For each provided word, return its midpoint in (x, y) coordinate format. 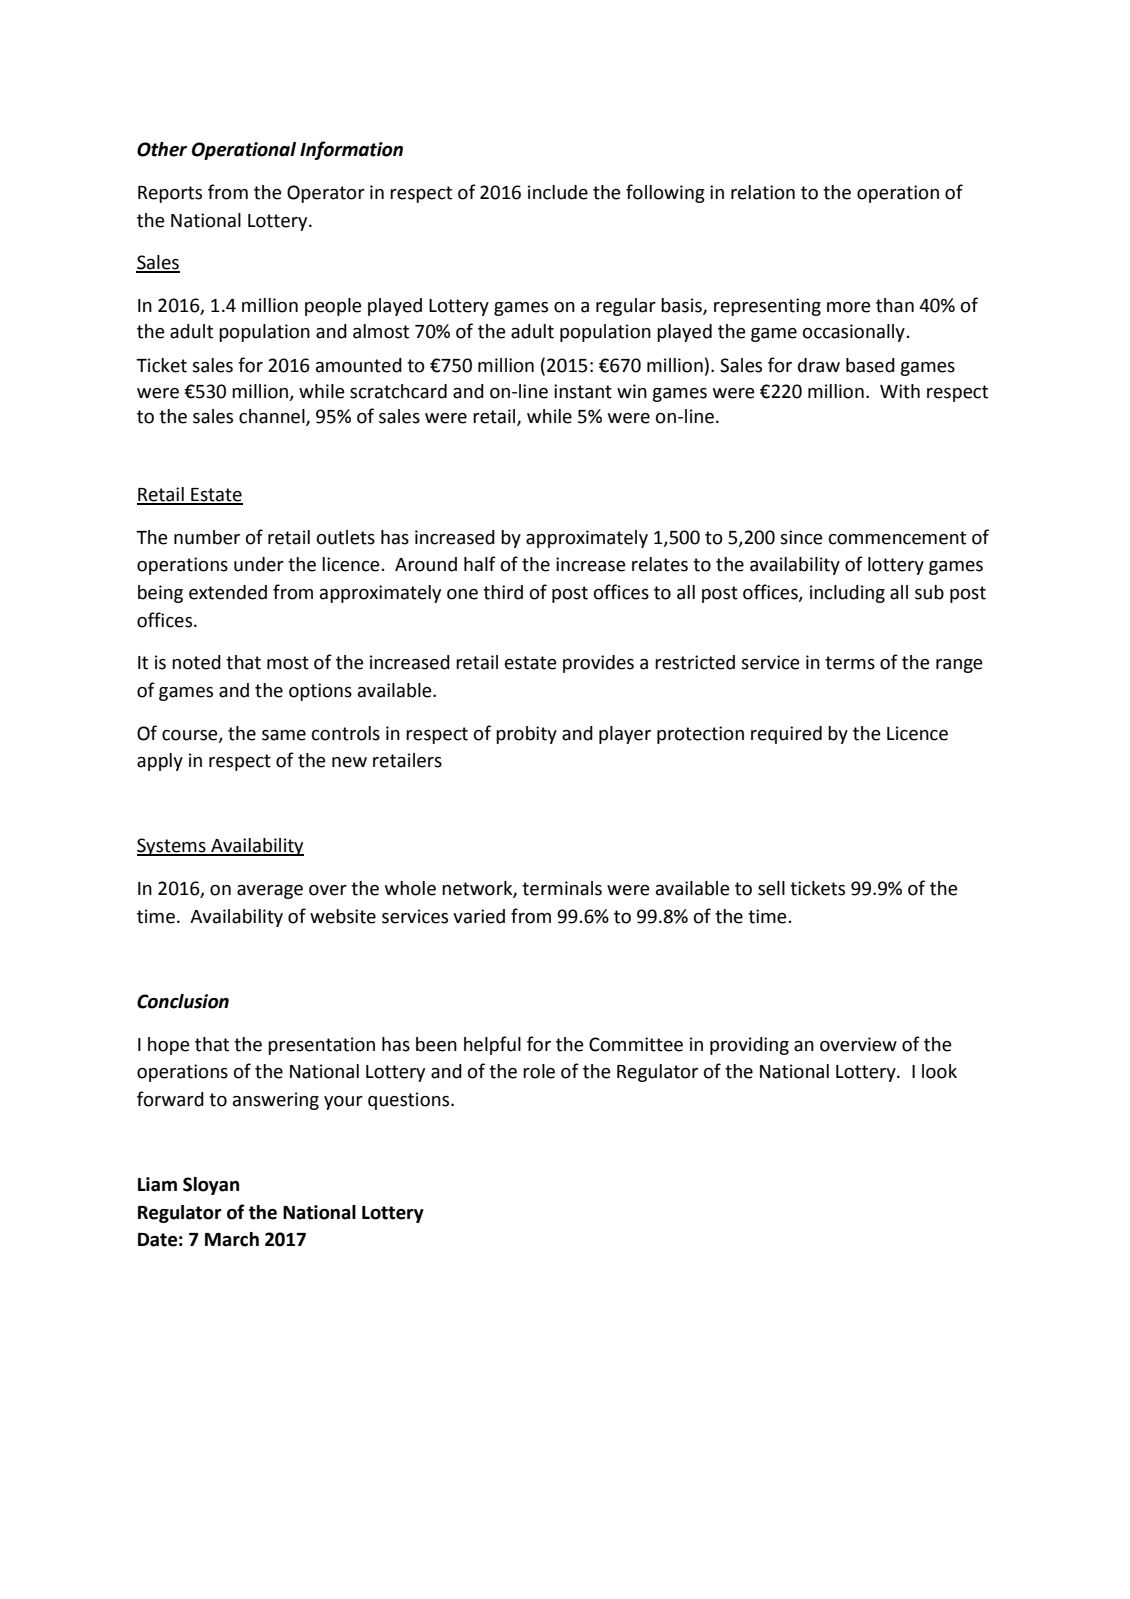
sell (771, 888)
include (558, 192)
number (207, 537)
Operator (326, 194)
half (480, 564)
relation (763, 192)
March (232, 1239)
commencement (897, 538)
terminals (562, 888)
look (939, 1071)
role (539, 1071)
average (270, 892)
